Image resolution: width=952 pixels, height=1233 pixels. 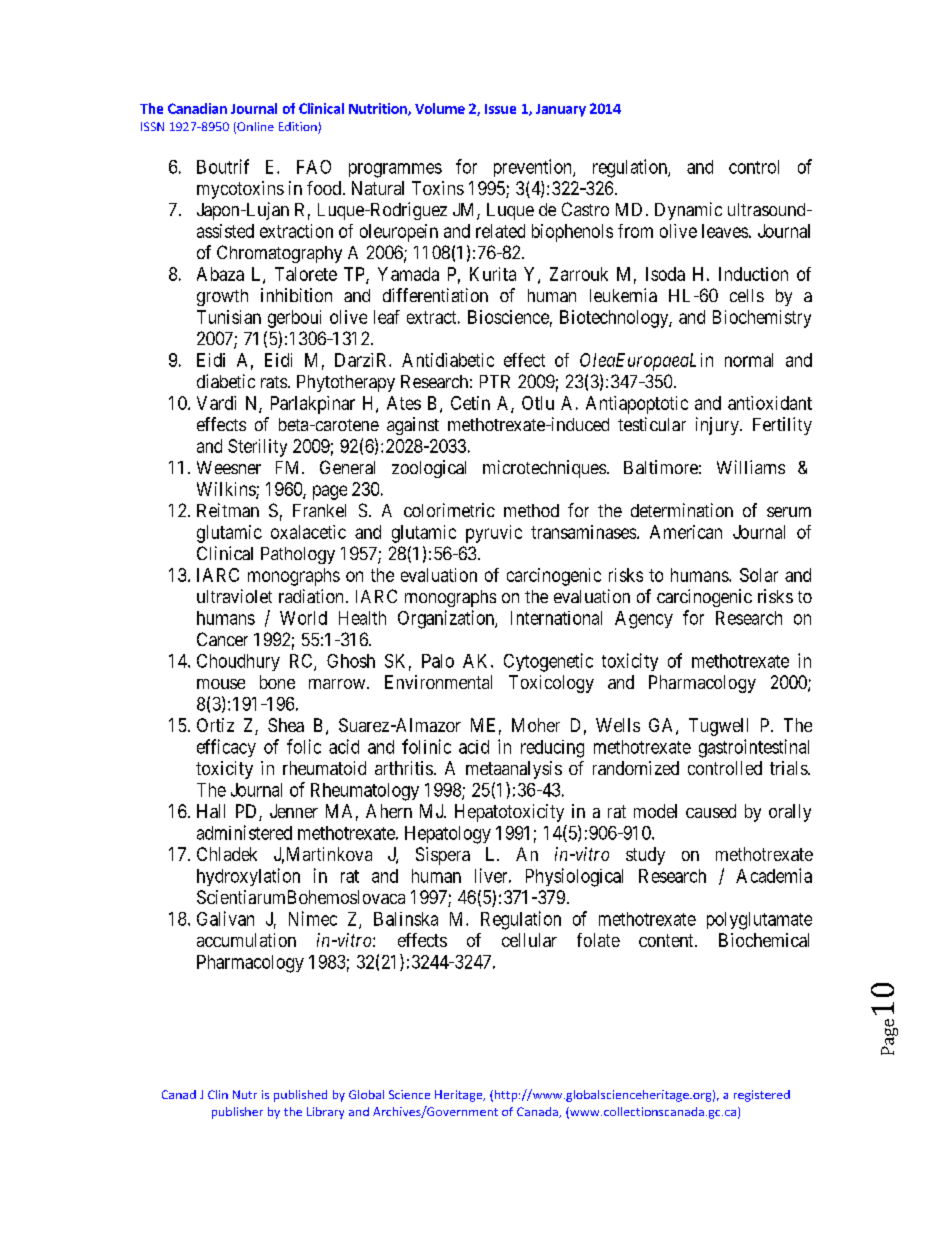 I want to click on caused, so click(x=711, y=811).
